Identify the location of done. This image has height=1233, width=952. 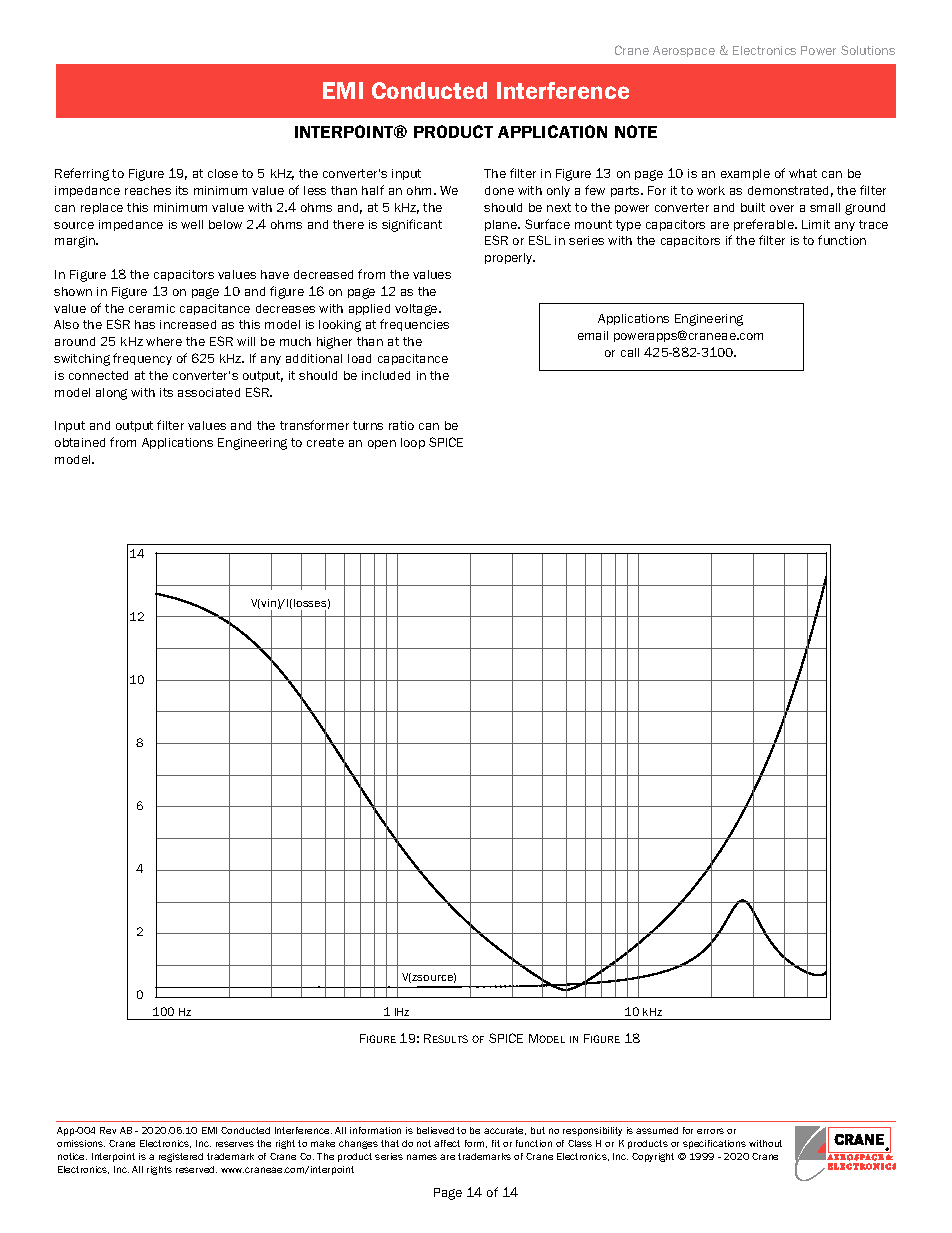
(499, 190).
